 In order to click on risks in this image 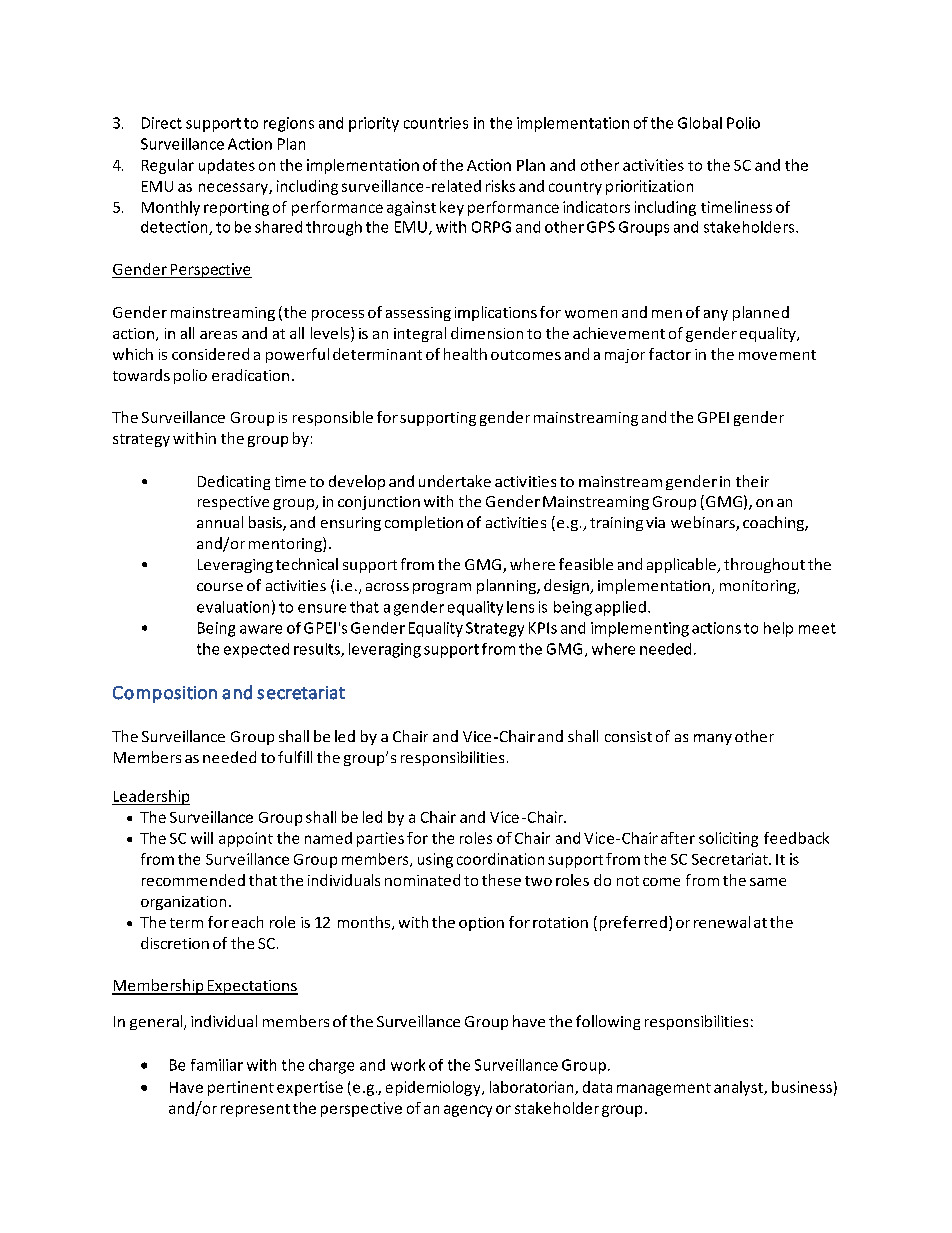, I will do `click(500, 186)`.
